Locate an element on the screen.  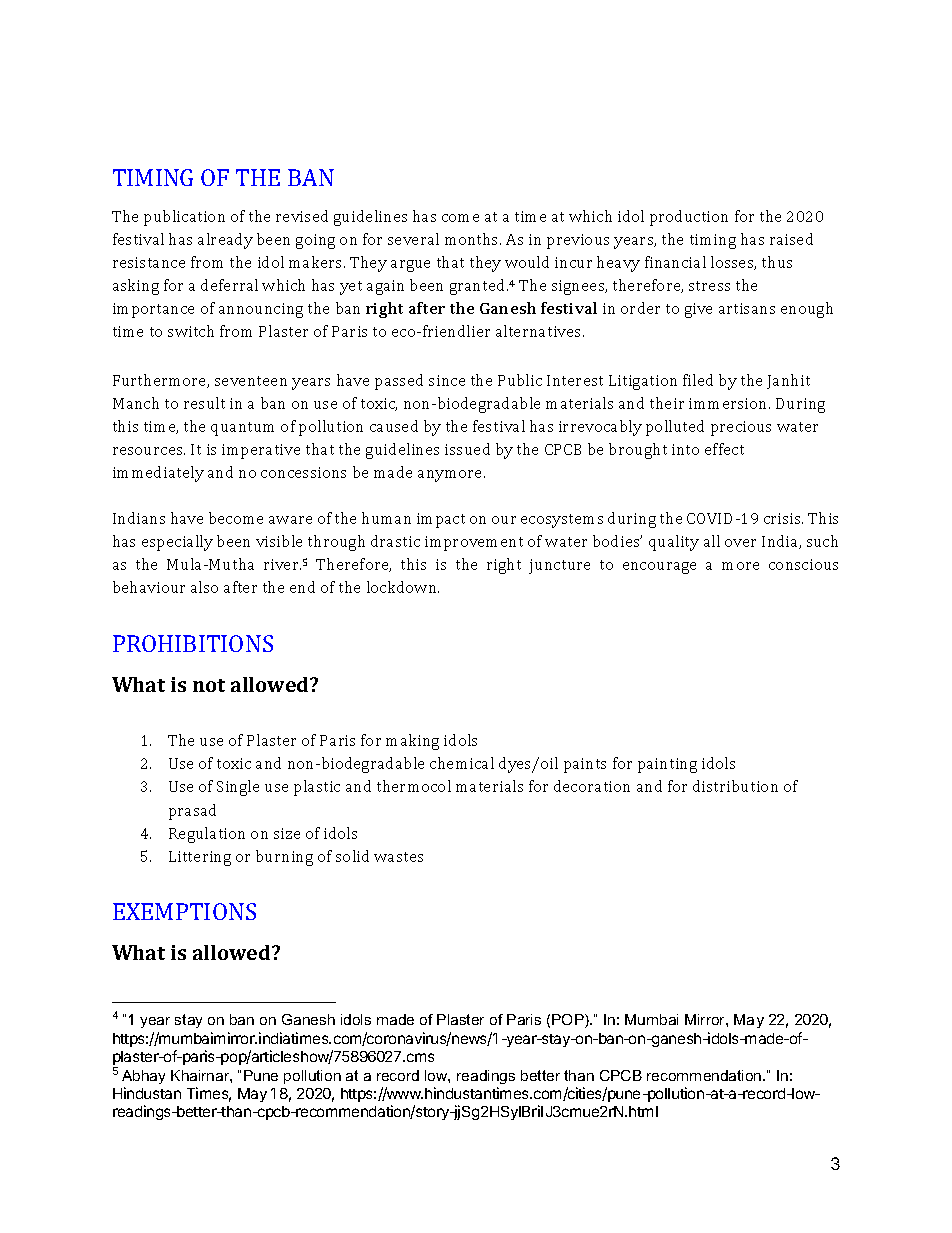
already is located at coordinates (225, 241).
